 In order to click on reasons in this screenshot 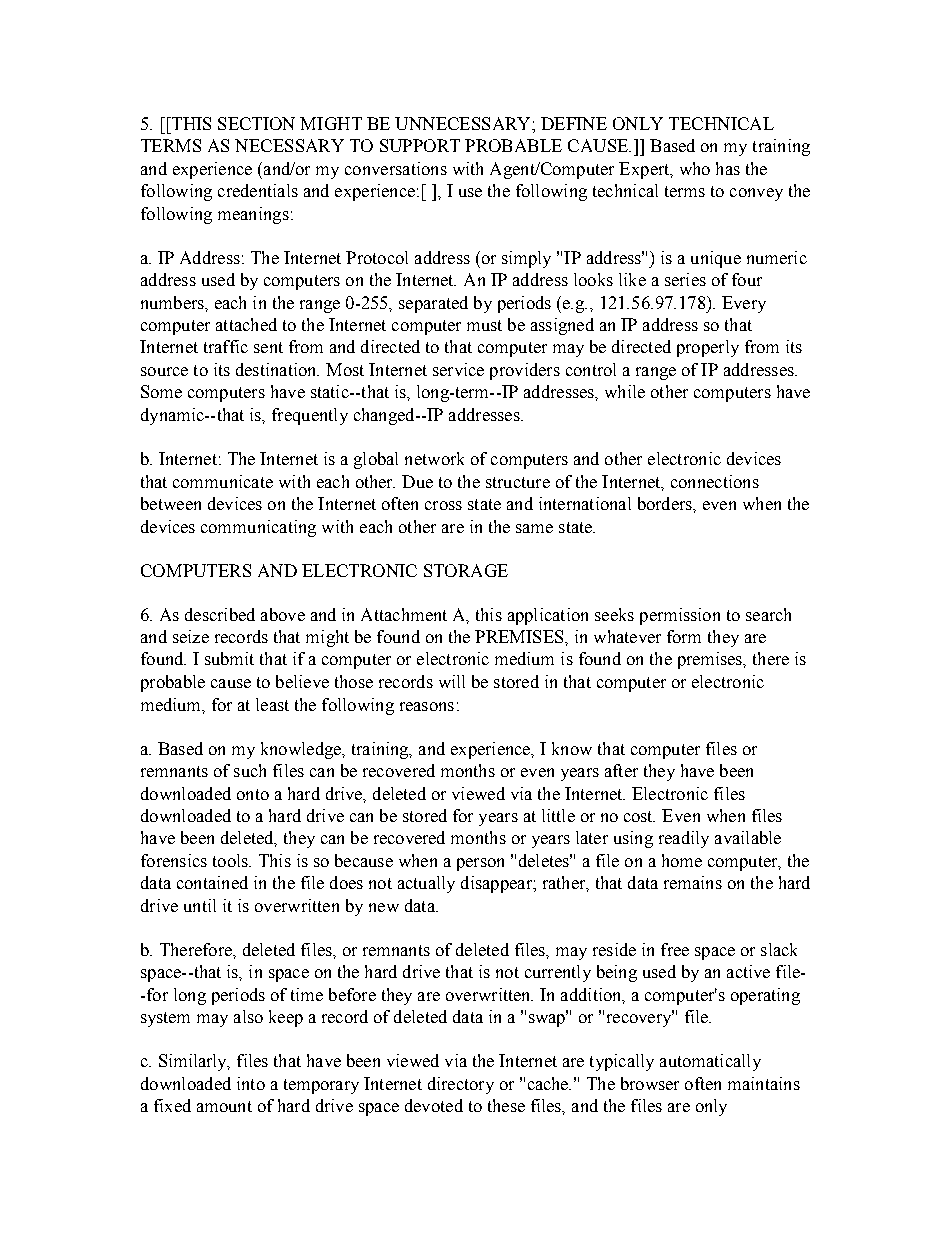, I will do `click(427, 706)`.
